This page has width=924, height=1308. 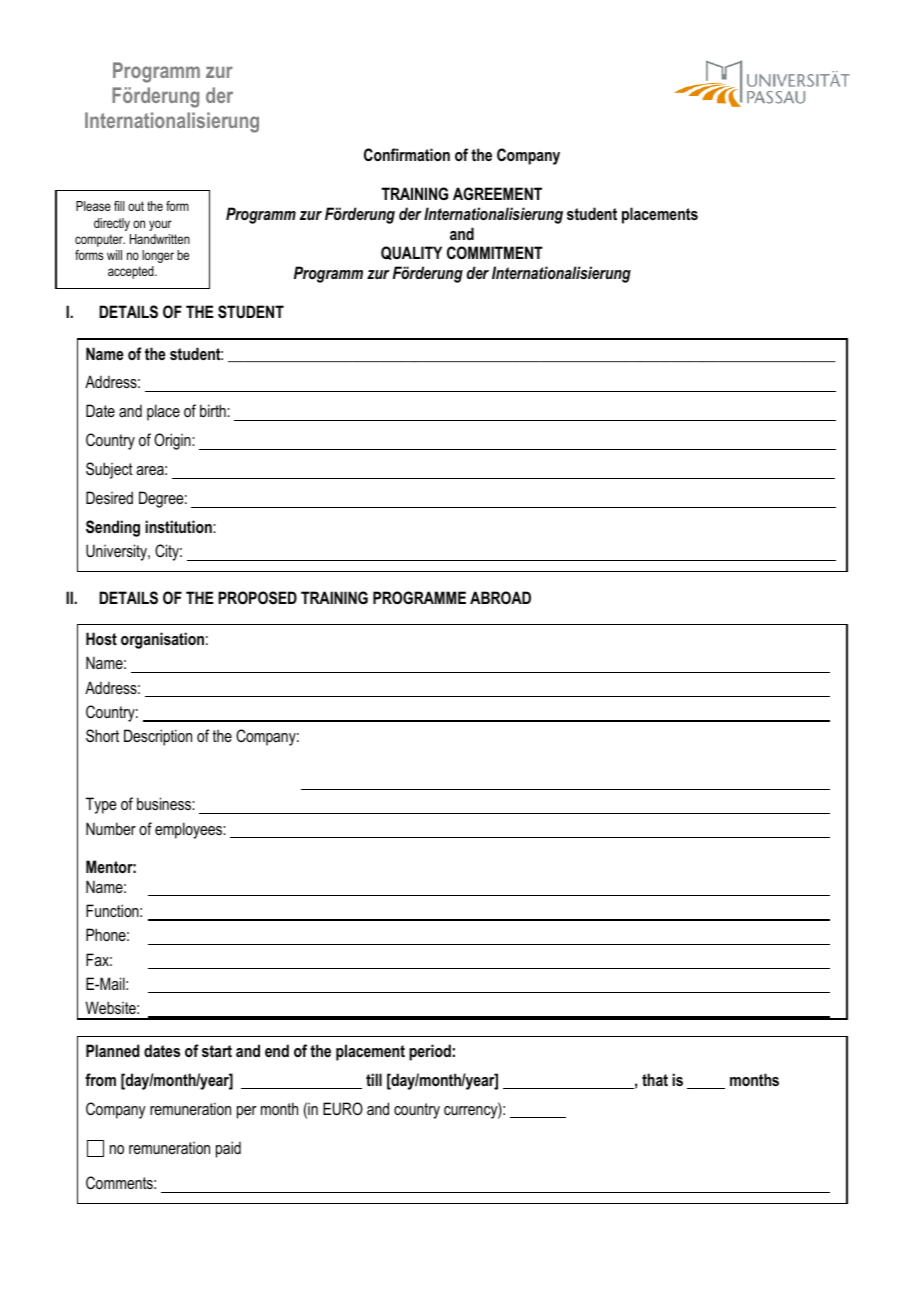 I want to click on ABROAD, so click(x=500, y=597).
